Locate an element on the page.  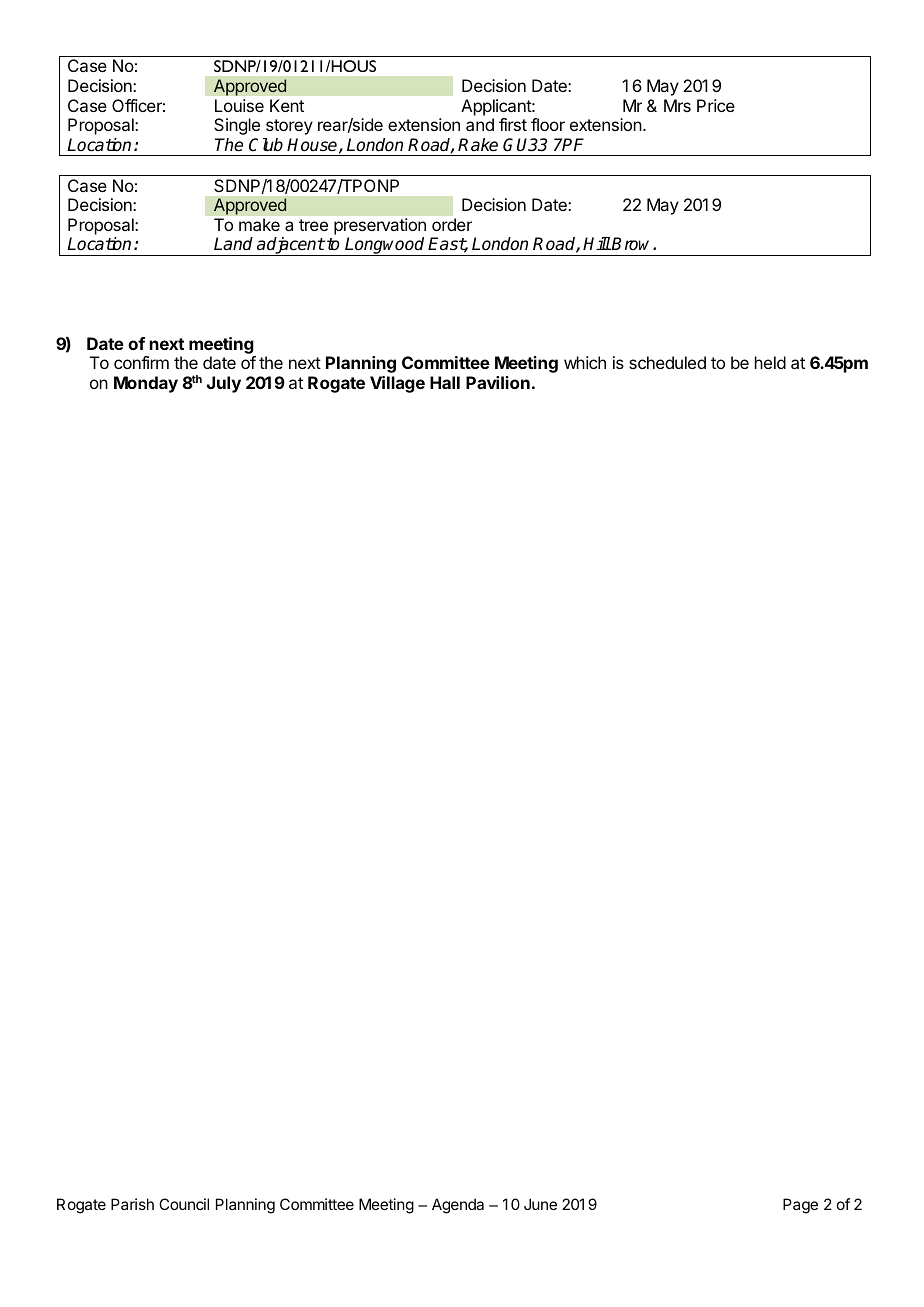
Price is located at coordinates (716, 105).
